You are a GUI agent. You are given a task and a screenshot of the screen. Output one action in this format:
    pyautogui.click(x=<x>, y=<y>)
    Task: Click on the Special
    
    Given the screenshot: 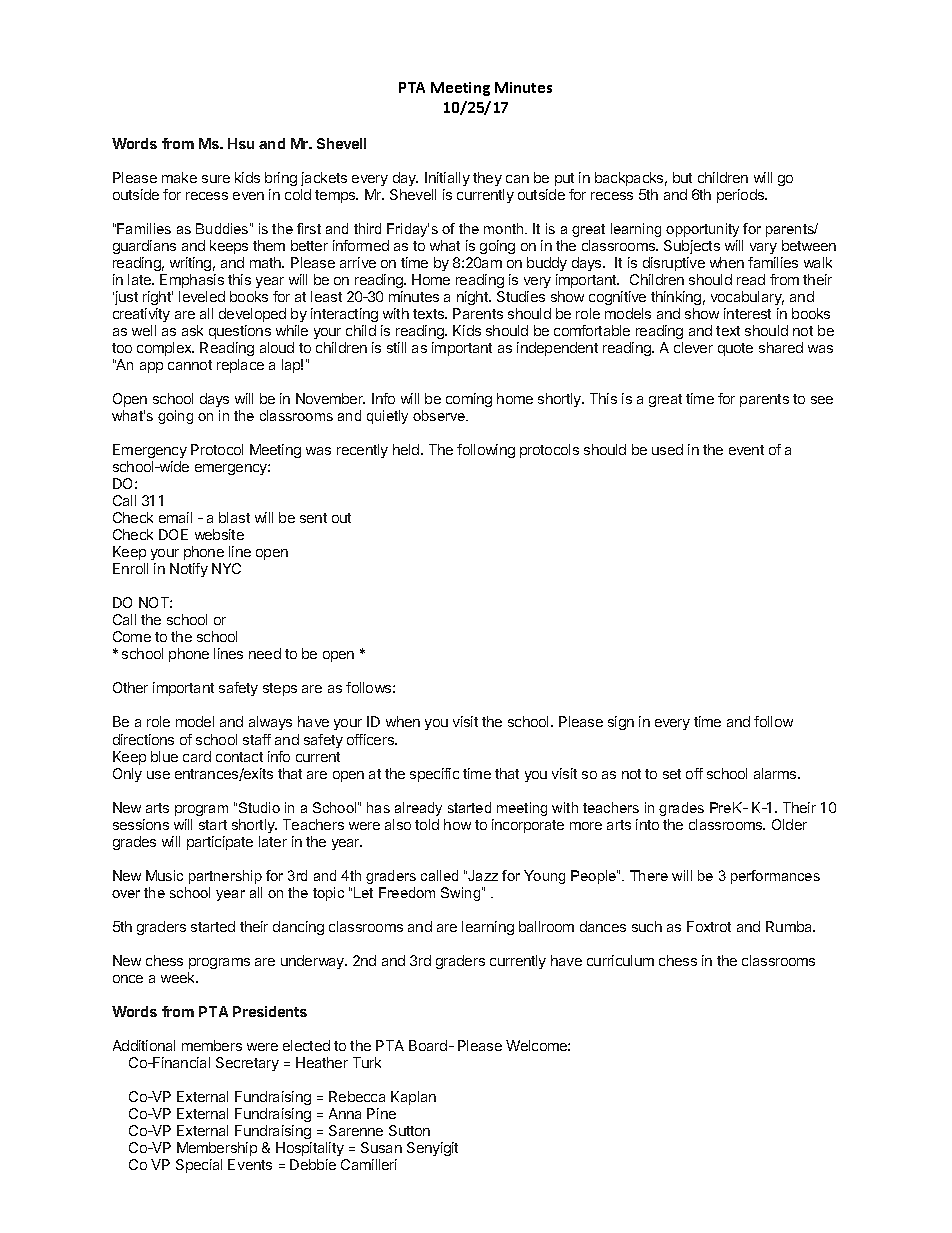 What is the action you would take?
    pyautogui.click(x=199, y=1166)
